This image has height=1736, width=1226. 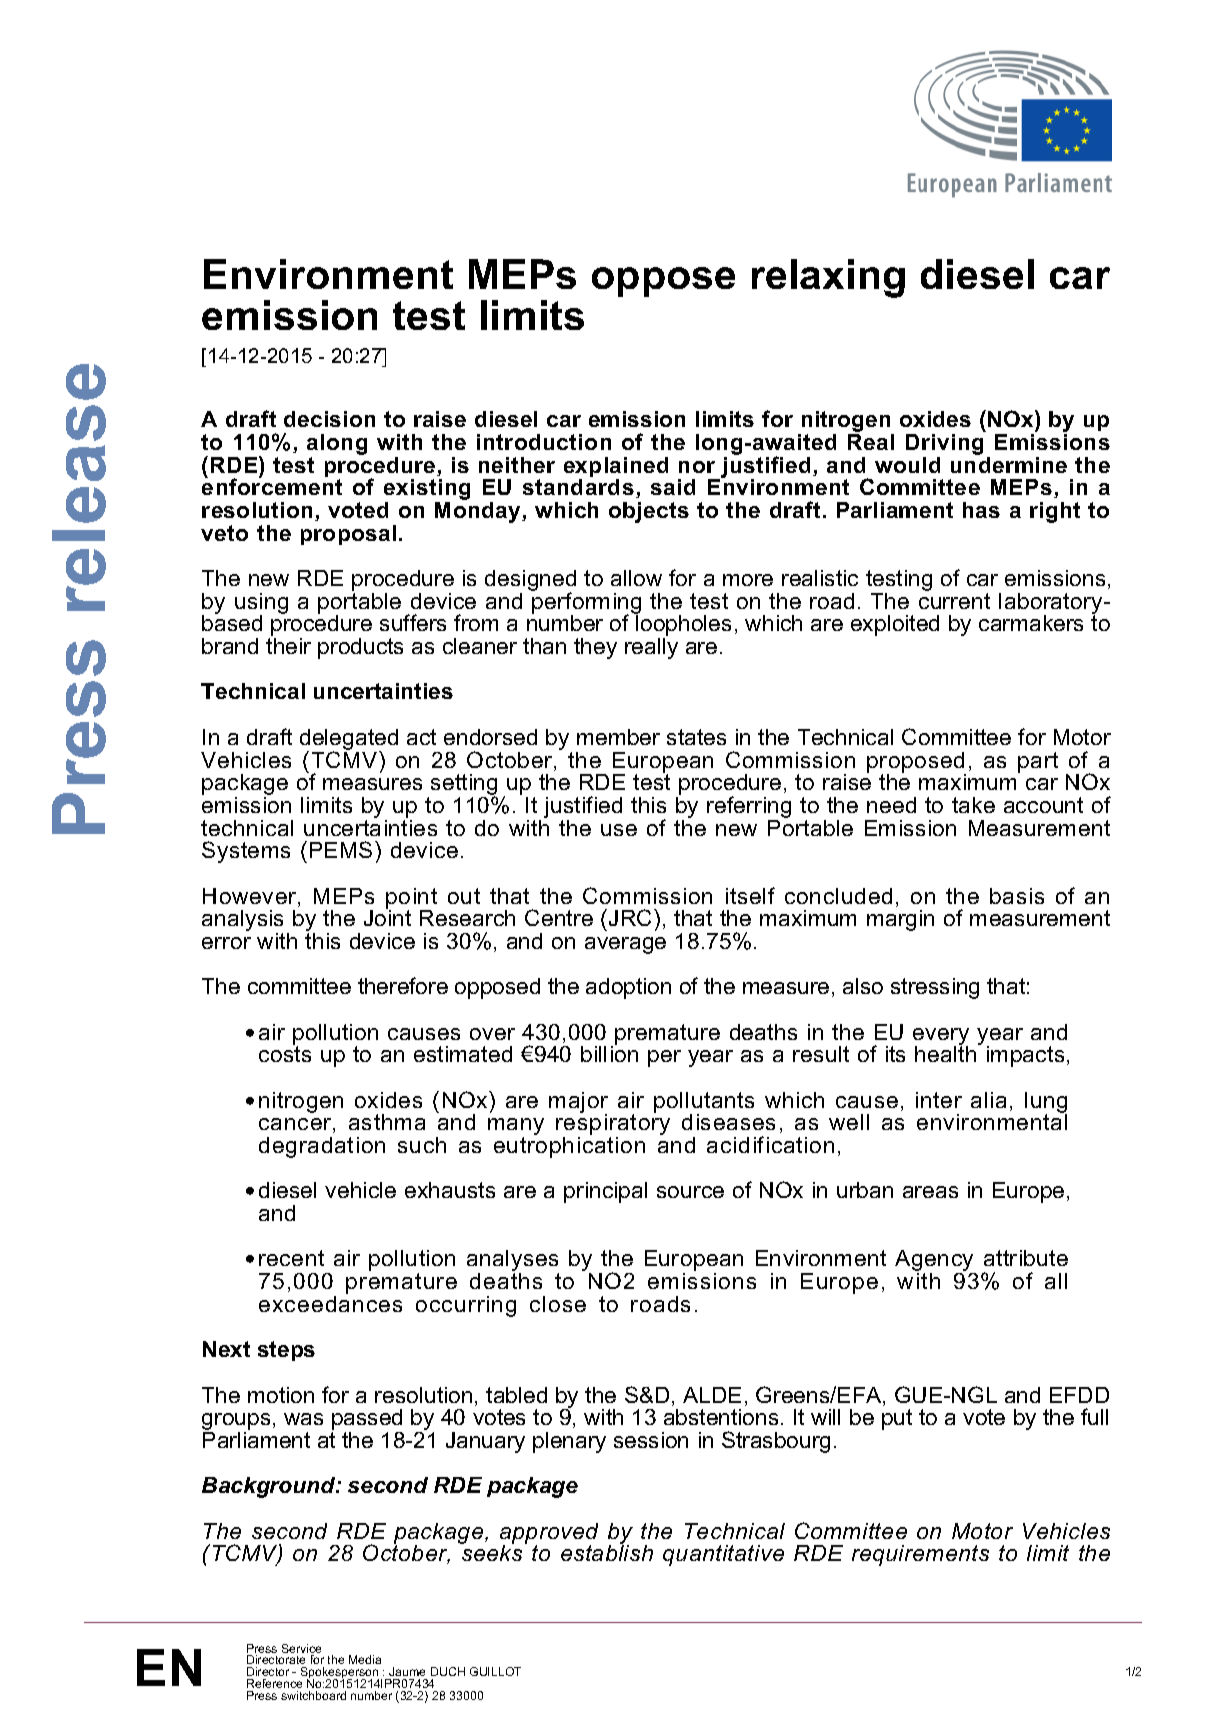 What do you see at coordinates (607, 1552) in the image?
I see `establish` at bounding box center [607, 1552].
